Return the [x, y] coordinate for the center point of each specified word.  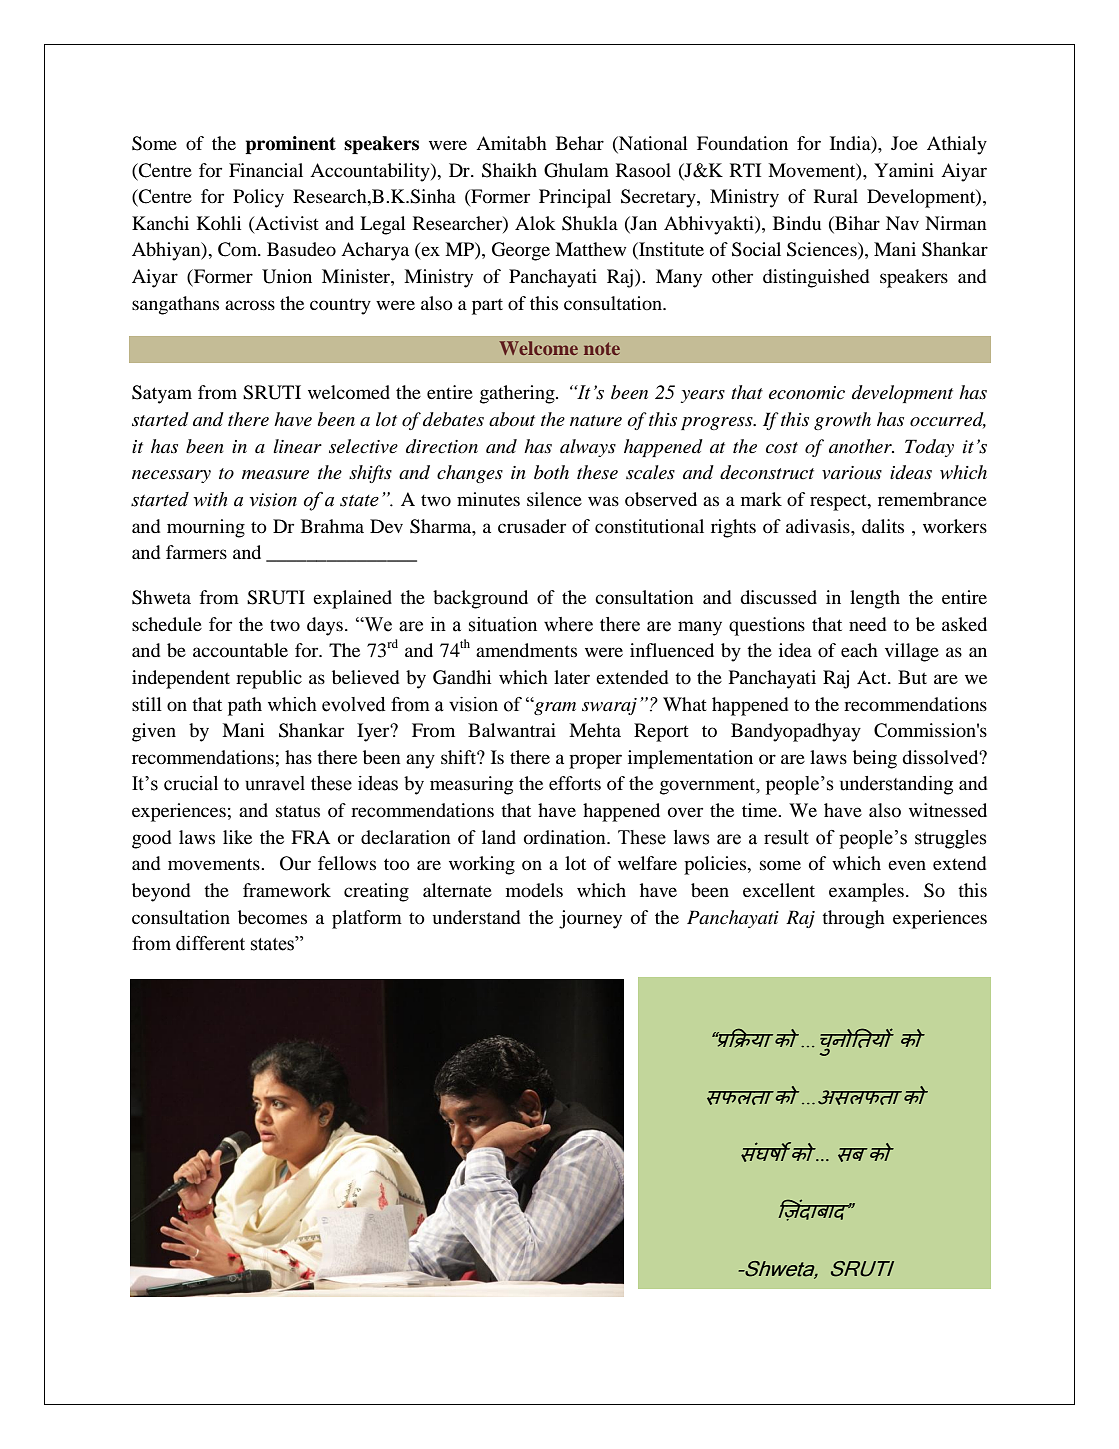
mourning [206, 528]
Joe [904, 143]
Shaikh [509, 170]
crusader [532, 526]
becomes [272, 917]
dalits [883, 526]
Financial [266, 170]
